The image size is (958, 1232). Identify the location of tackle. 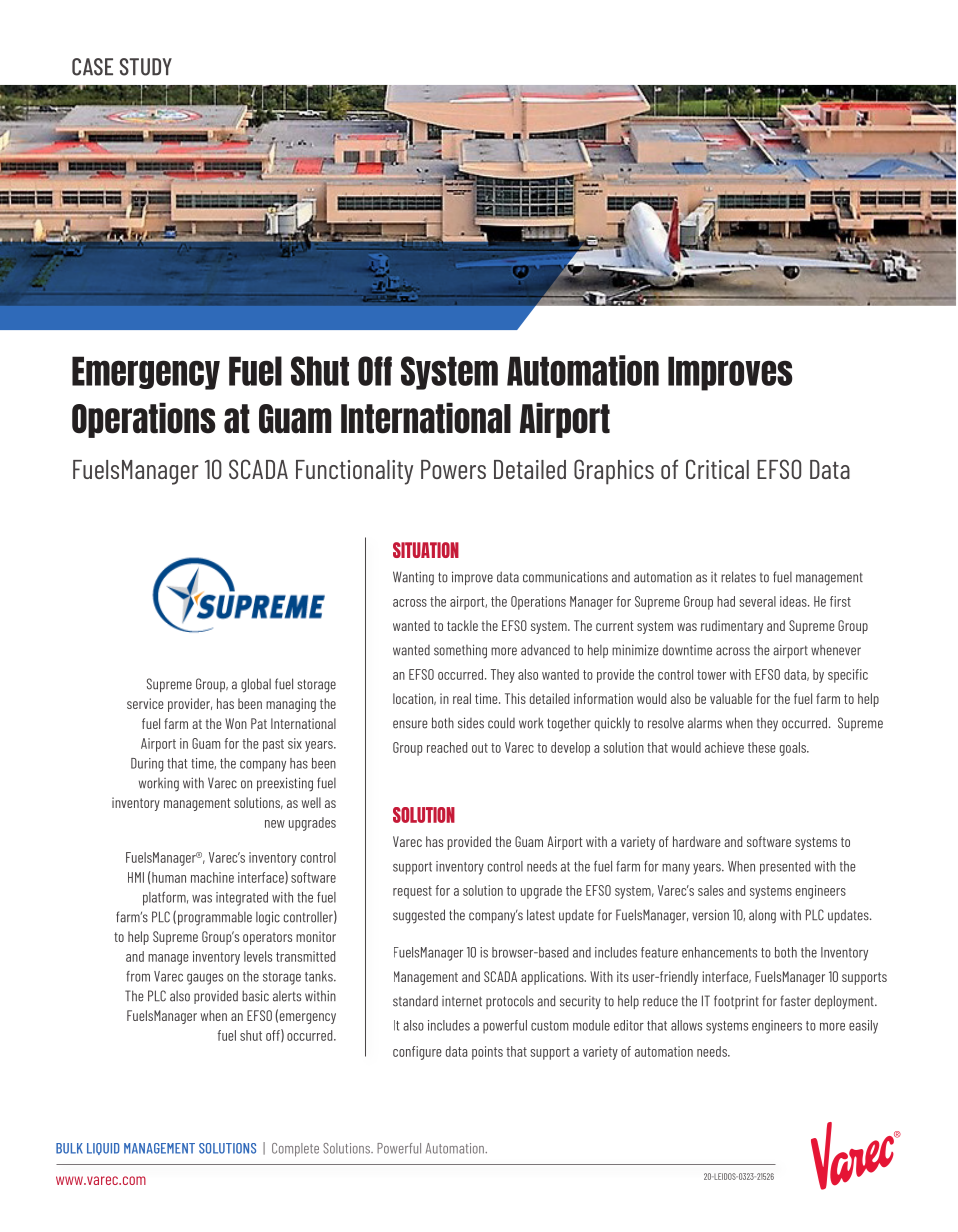
(462, 625).
